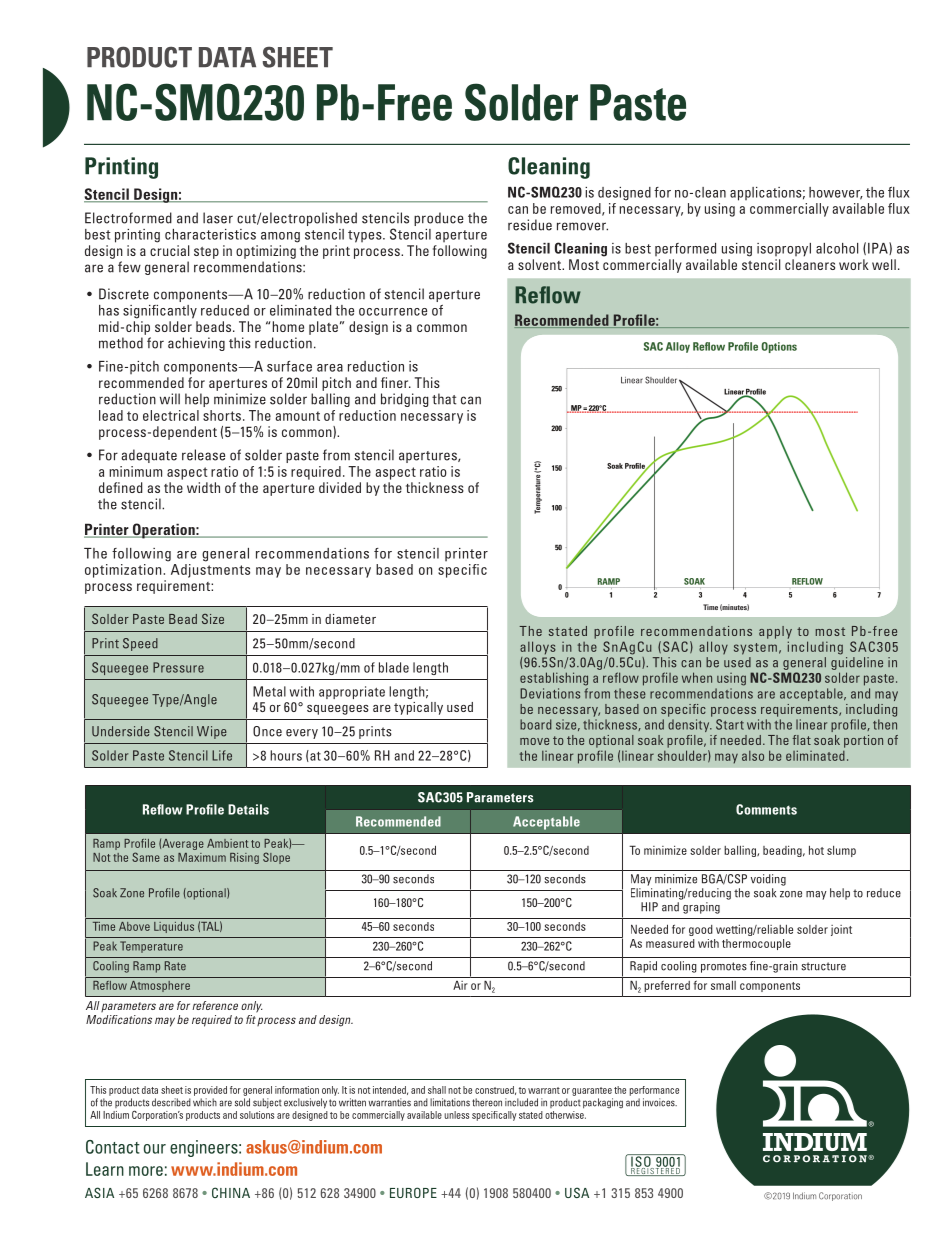 The image size is (952, 1233). What do you see at coordinates (536, 724) in the page?
I see `board` at bounding box center [536, 724].
